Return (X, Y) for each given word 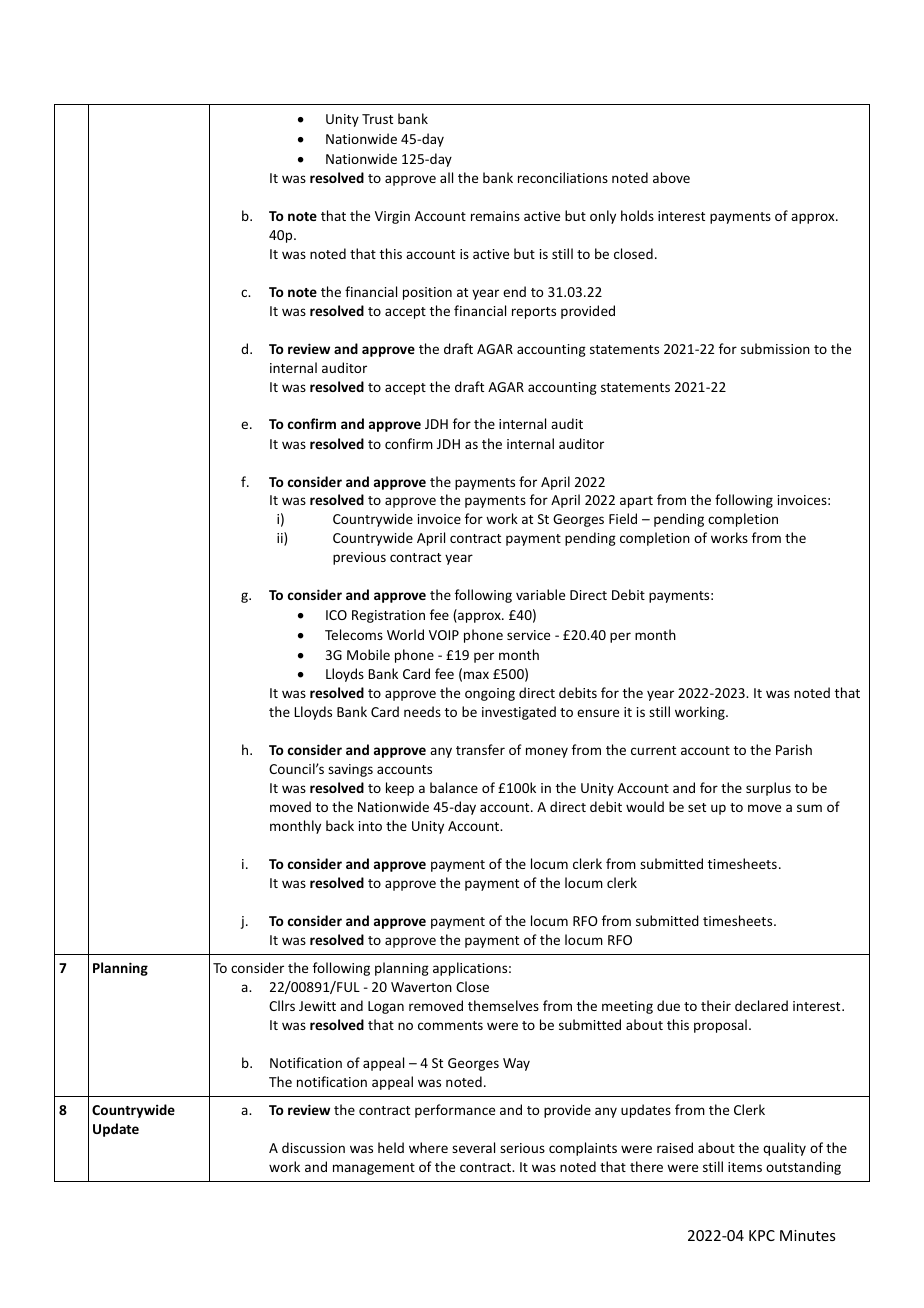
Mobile (368, 654)
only (603, 217)
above (671, 177)
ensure (598, 713)
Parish (794, 749)
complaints (583, 1149)
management (374, 1169)
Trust (377, 119)
